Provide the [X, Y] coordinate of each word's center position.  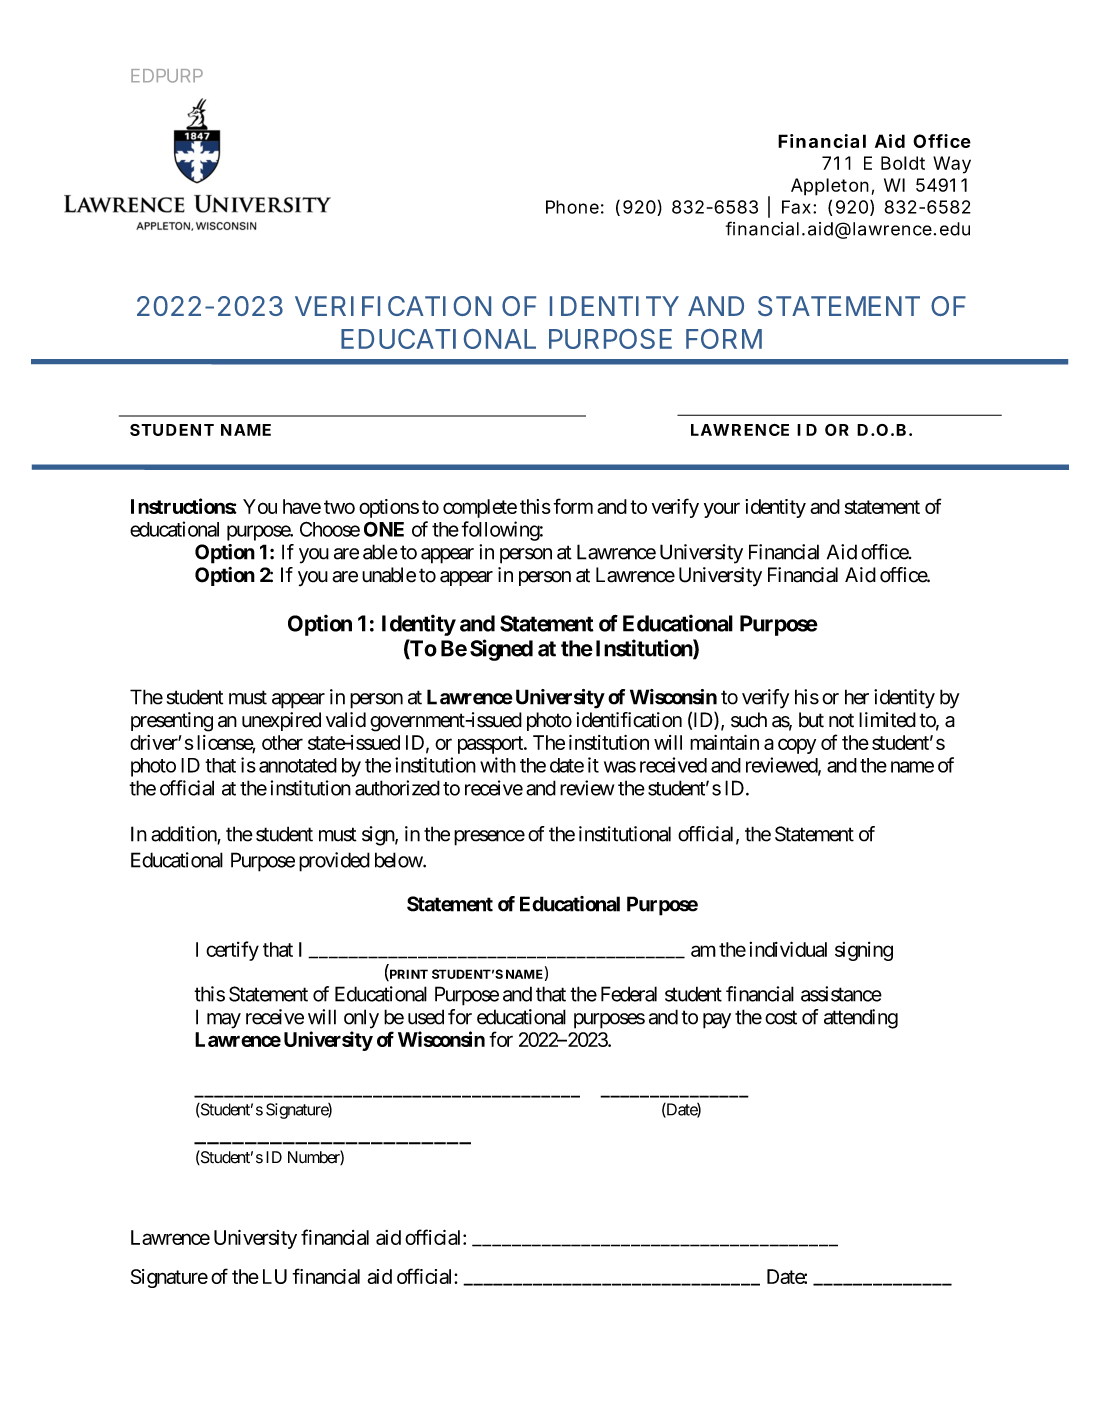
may [224, 1021]
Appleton [830, 187]
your [722, 510]
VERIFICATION [393, 306]
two [339, 507]
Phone [572, 207]
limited [887, 720]
